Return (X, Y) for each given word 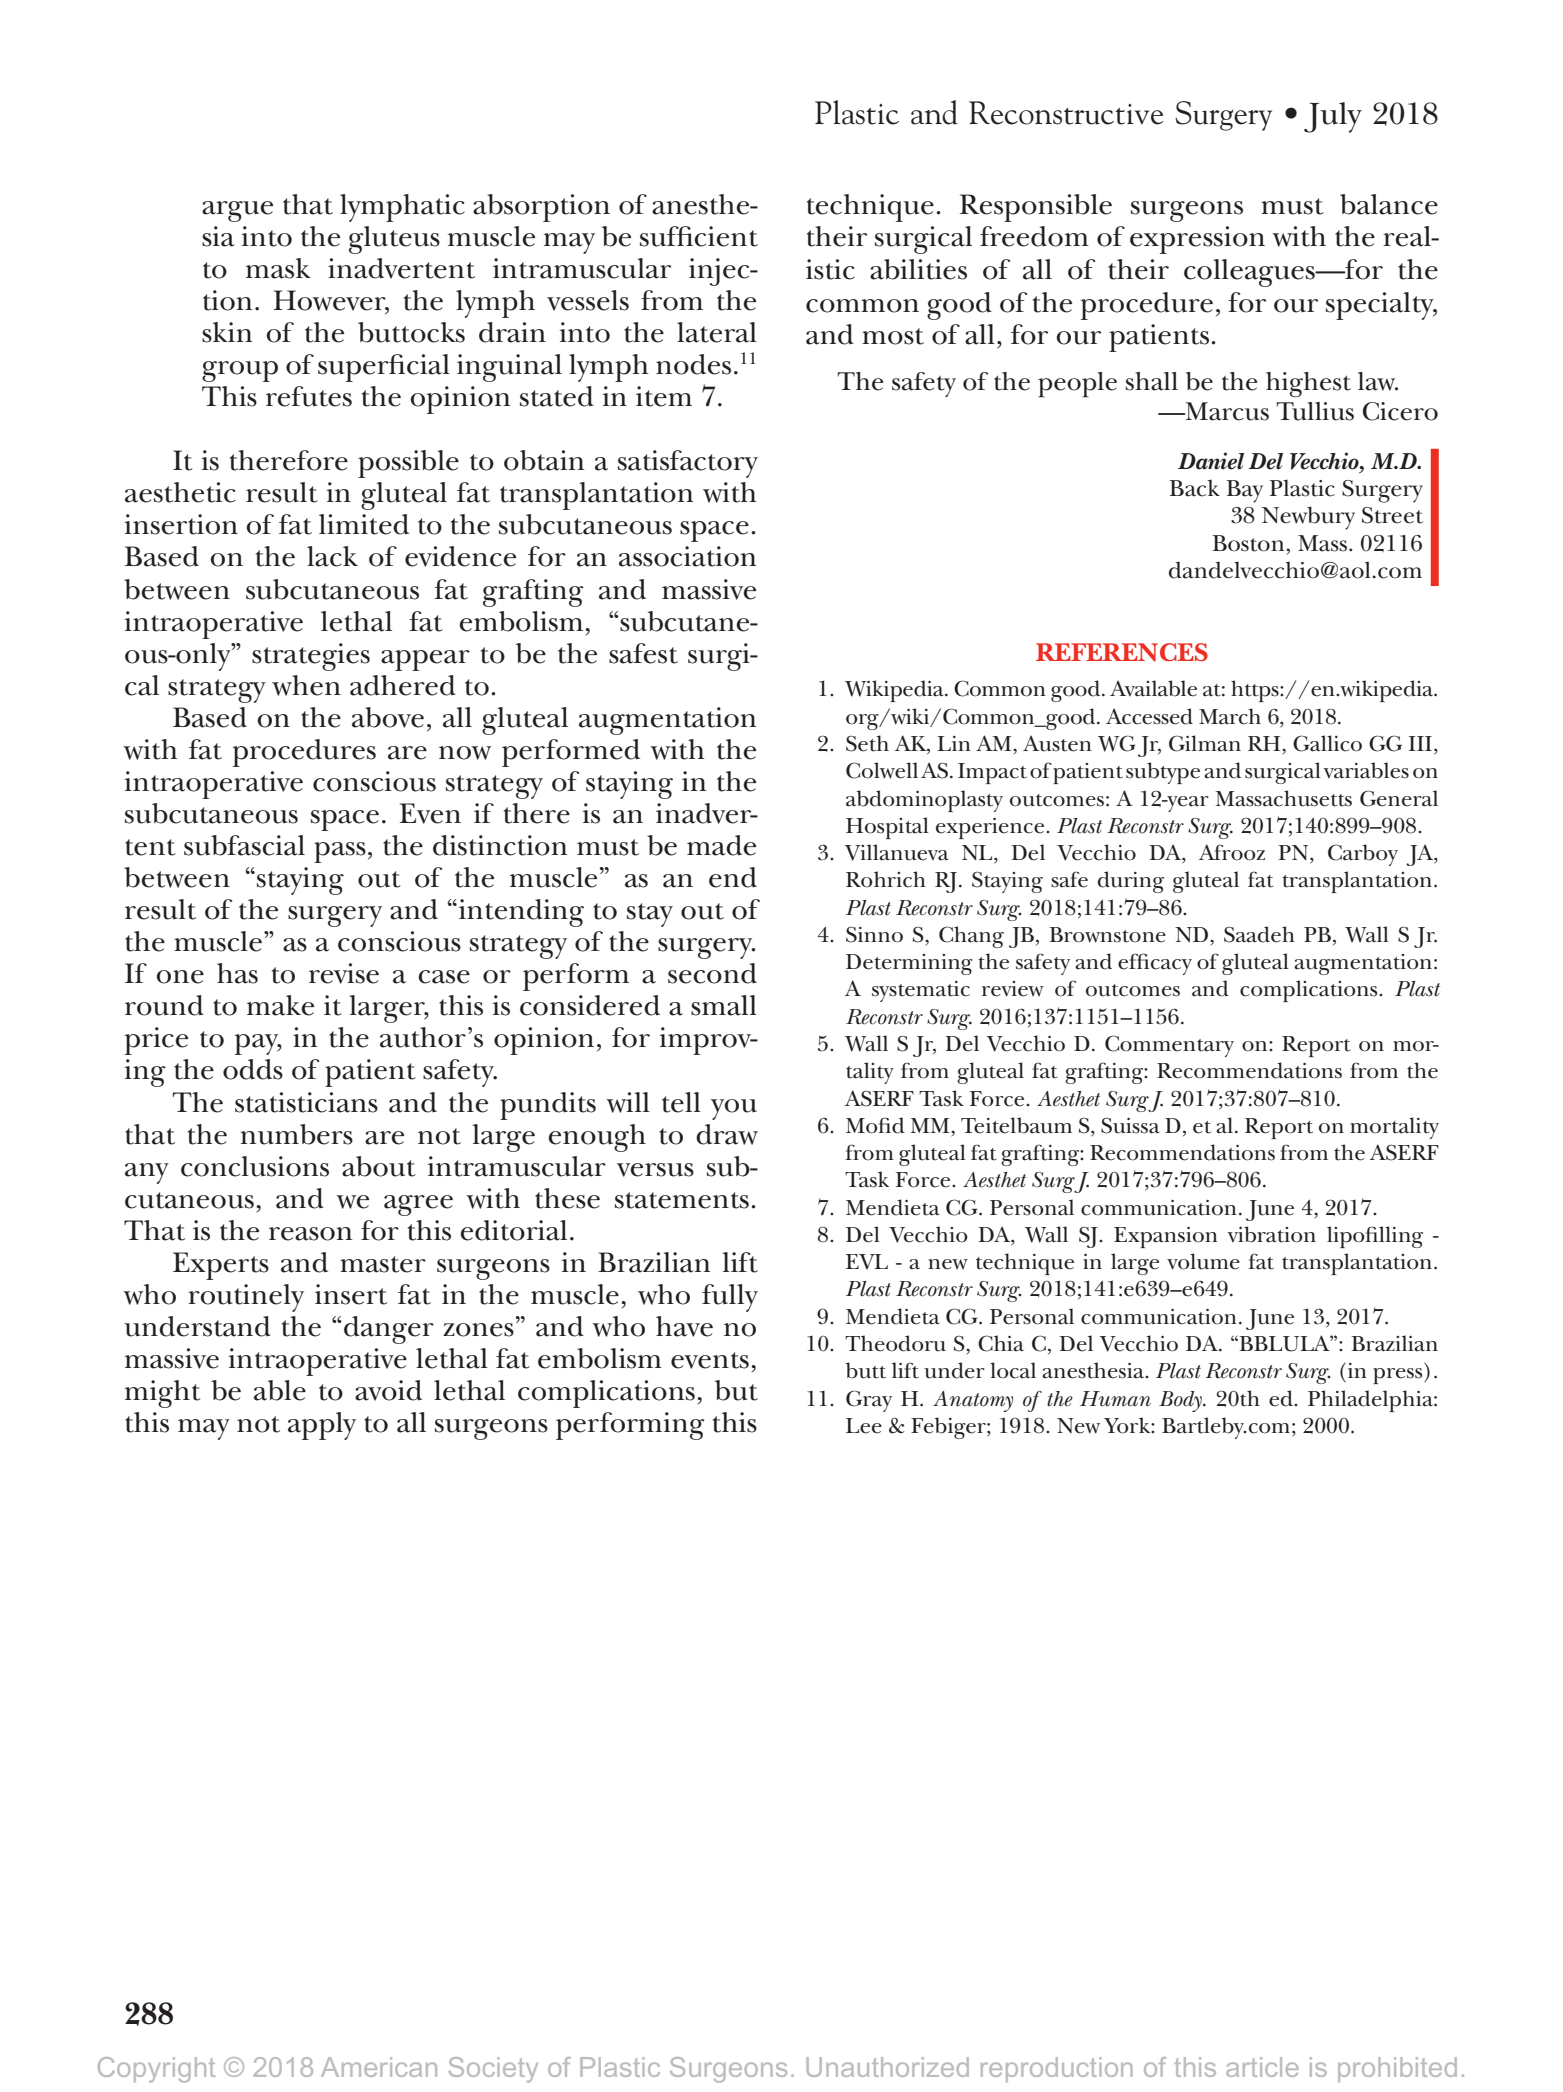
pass (340, 852)
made (721, 845)
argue (237, 211)
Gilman (1205, 743)
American (379, 2067)
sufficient (699, 236)
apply (322, 1426)
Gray (869, 1401)
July (1333, 117)
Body (1181, 1401)
